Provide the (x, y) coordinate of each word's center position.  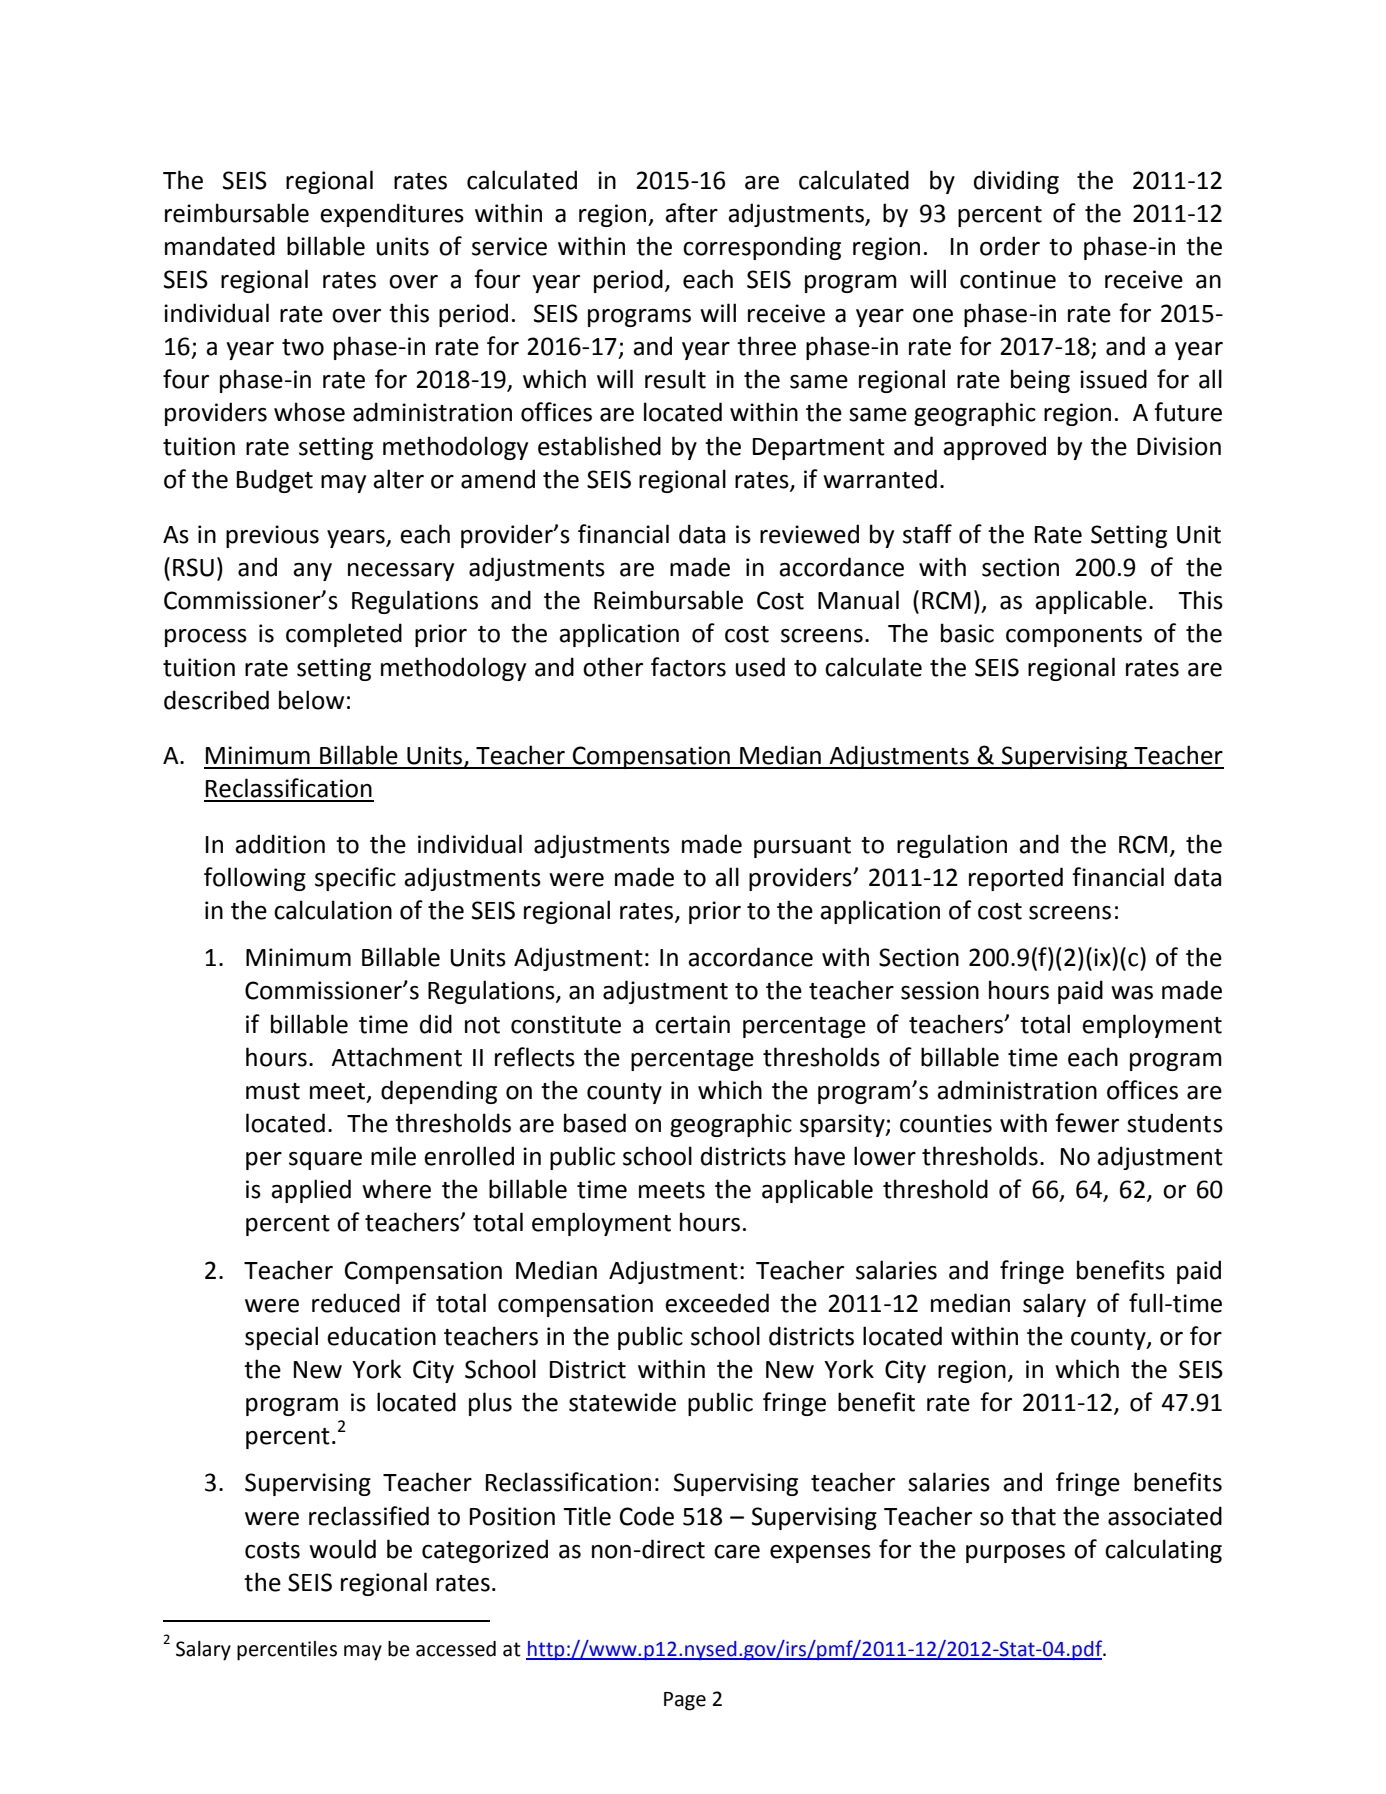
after (691, 213)
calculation (333, 910)
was (1132, 993)
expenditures (392, 215)
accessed (456, 1649)
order (1010, 246)
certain (692, 1024)
